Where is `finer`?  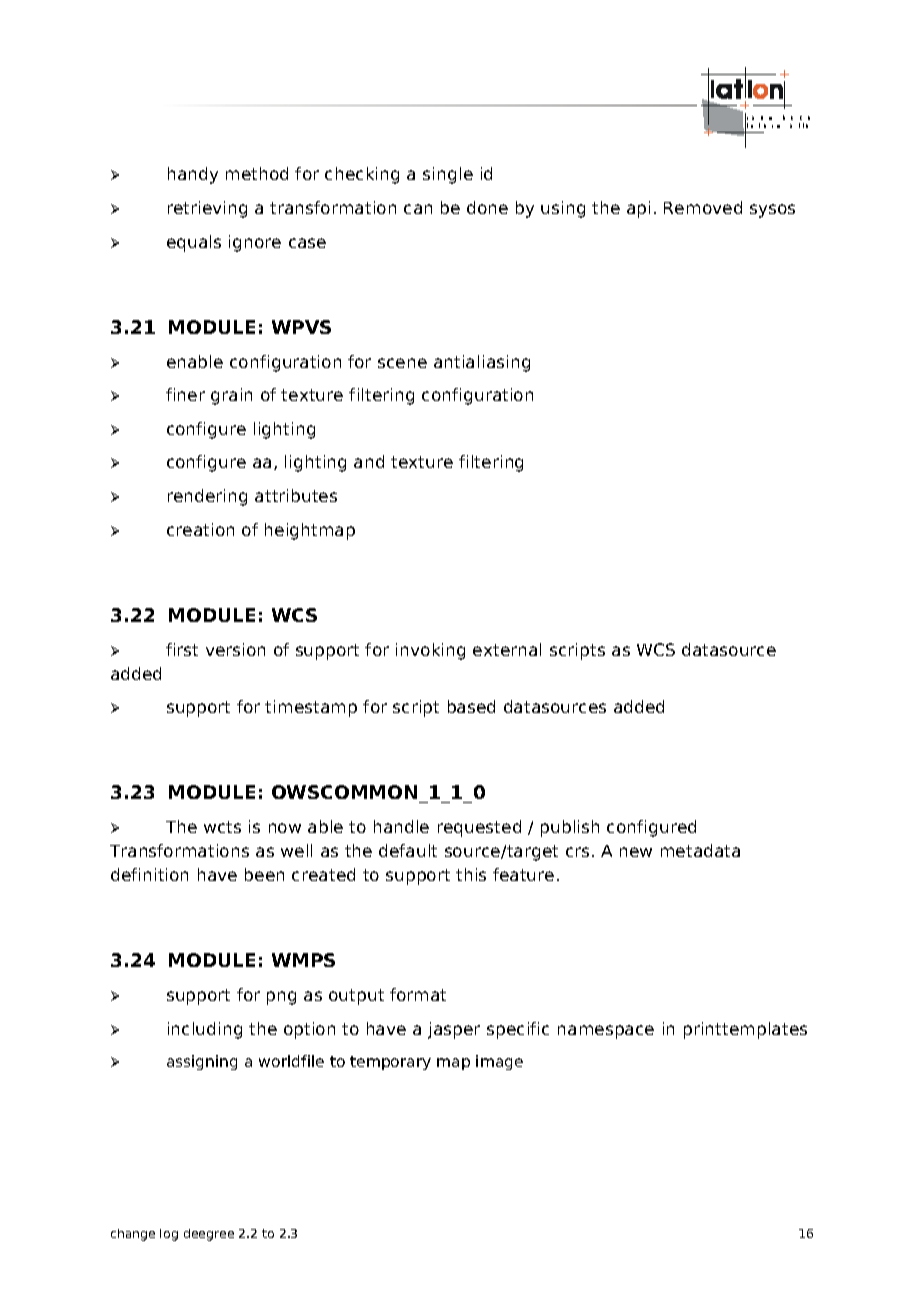 finer is located at coordinates (185, 394).
